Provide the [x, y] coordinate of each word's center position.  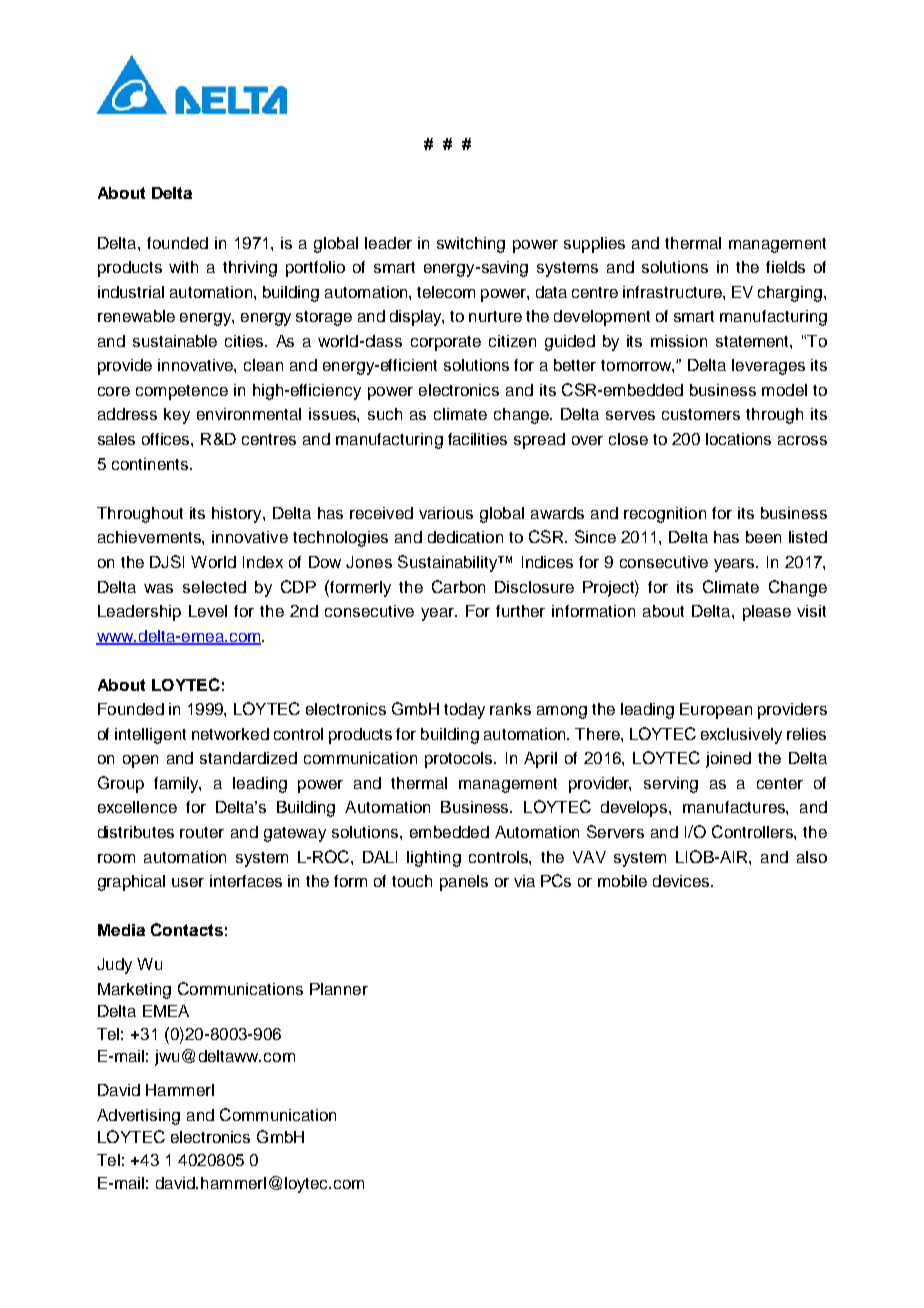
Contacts [187, 929]
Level [208, 611]
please [767, 613]
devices [682, 881]
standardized [248, 758]
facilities [477, 439]
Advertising [138, 1117]
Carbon [458, 586]
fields [785, 267]
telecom [446, 292]
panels [464, 883]
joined [728, 760]
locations [738, 439]
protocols [460, 760]
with [183, 267]
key [177, 416]
